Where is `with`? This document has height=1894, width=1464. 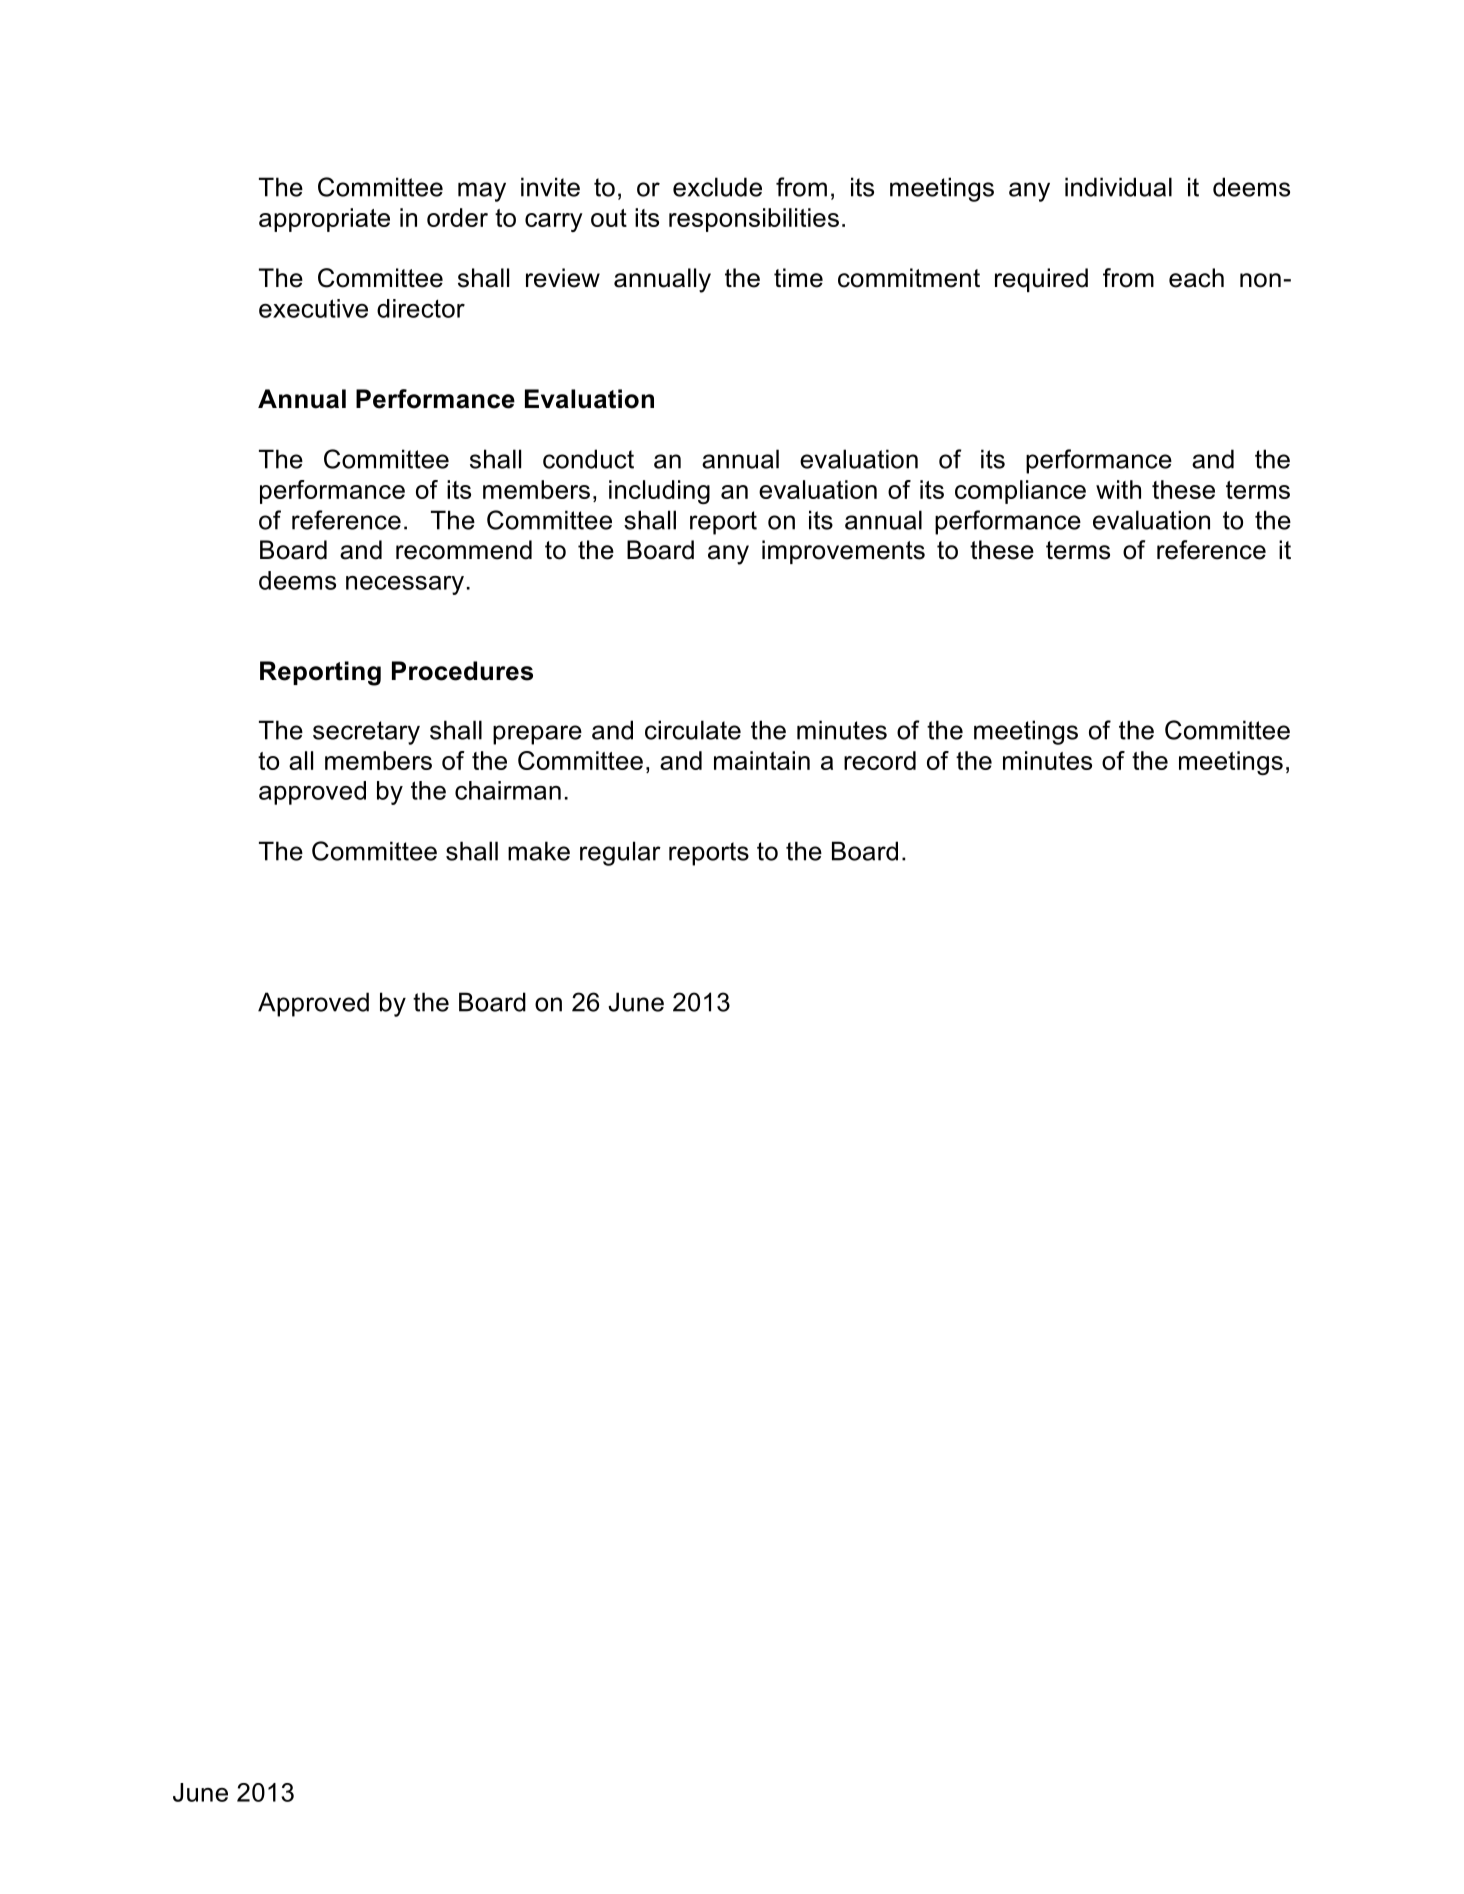
with is located at coordinates (1118, 489).
